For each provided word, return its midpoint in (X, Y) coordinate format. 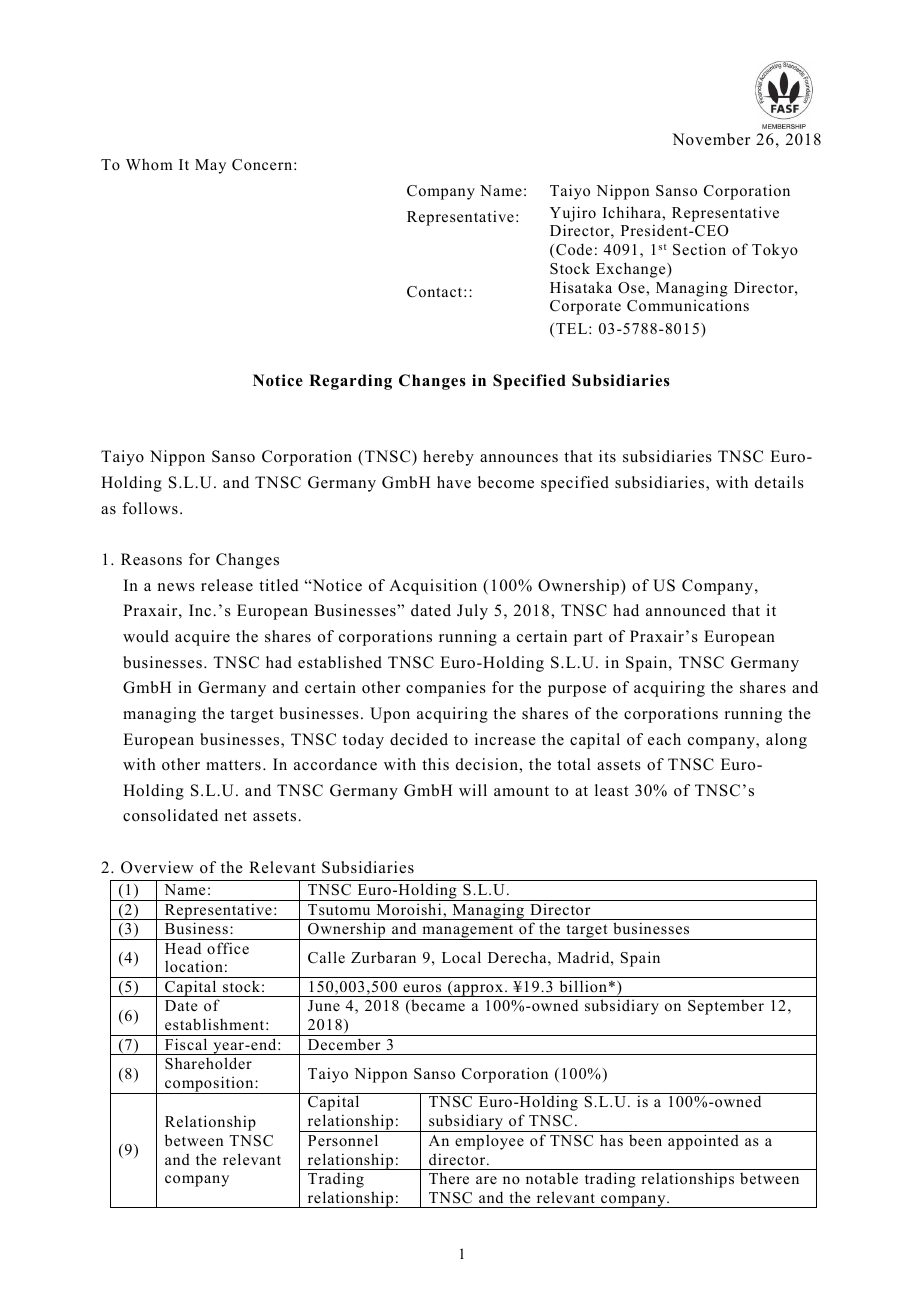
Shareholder (208, 1063)
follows (150, 508)
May (210, 166)
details (779, 482)
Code (574, 249)
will (473, 790)
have (454, 482)
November (711, 139)
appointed (703, 1142)
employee (489, 1142)
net (236, 816)
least (611, 790)
